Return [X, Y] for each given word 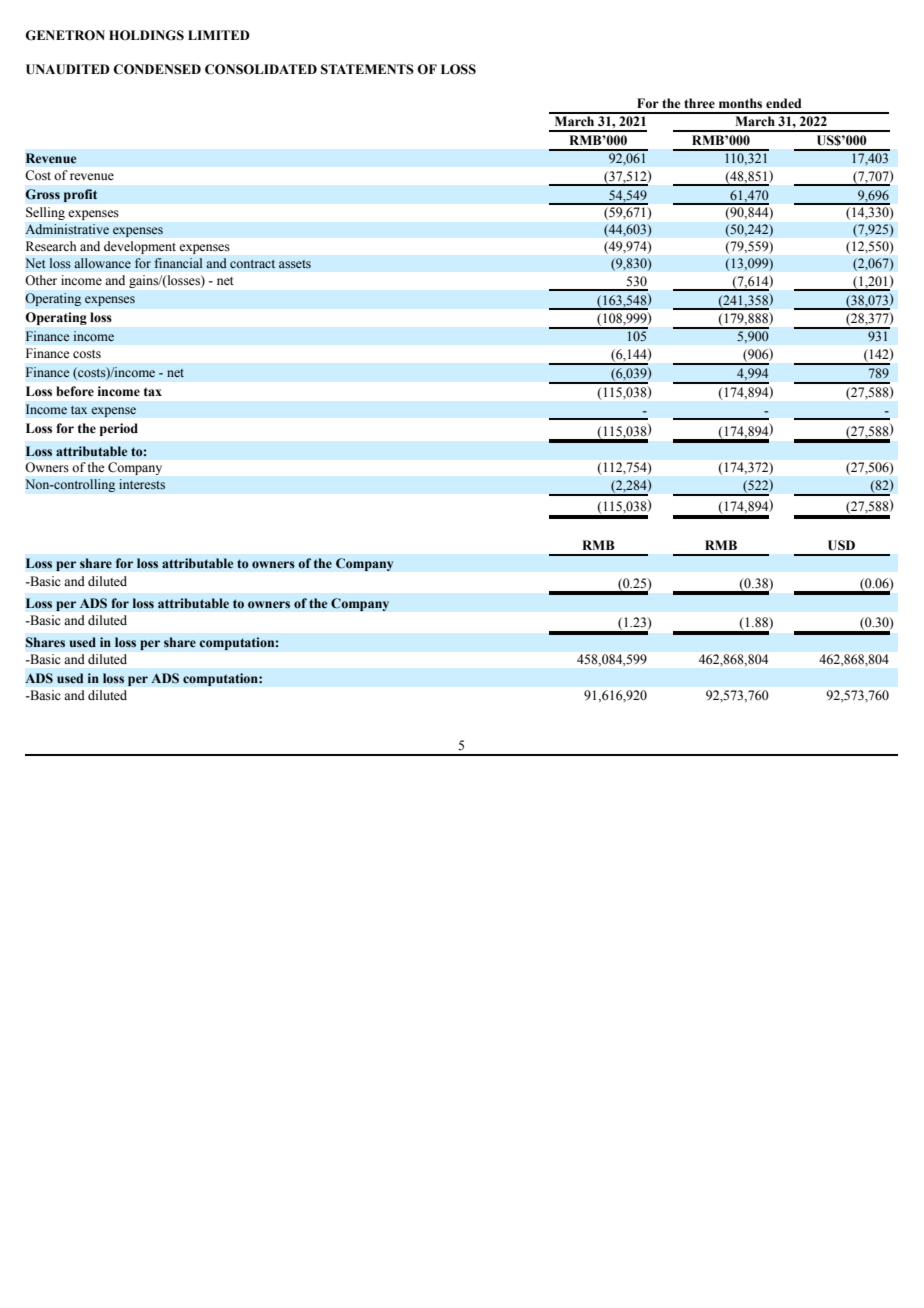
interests [142, 484]
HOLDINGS [146, 35]
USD [841, 545]
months [740, 103]
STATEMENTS [367, 69]
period [119, 429]
